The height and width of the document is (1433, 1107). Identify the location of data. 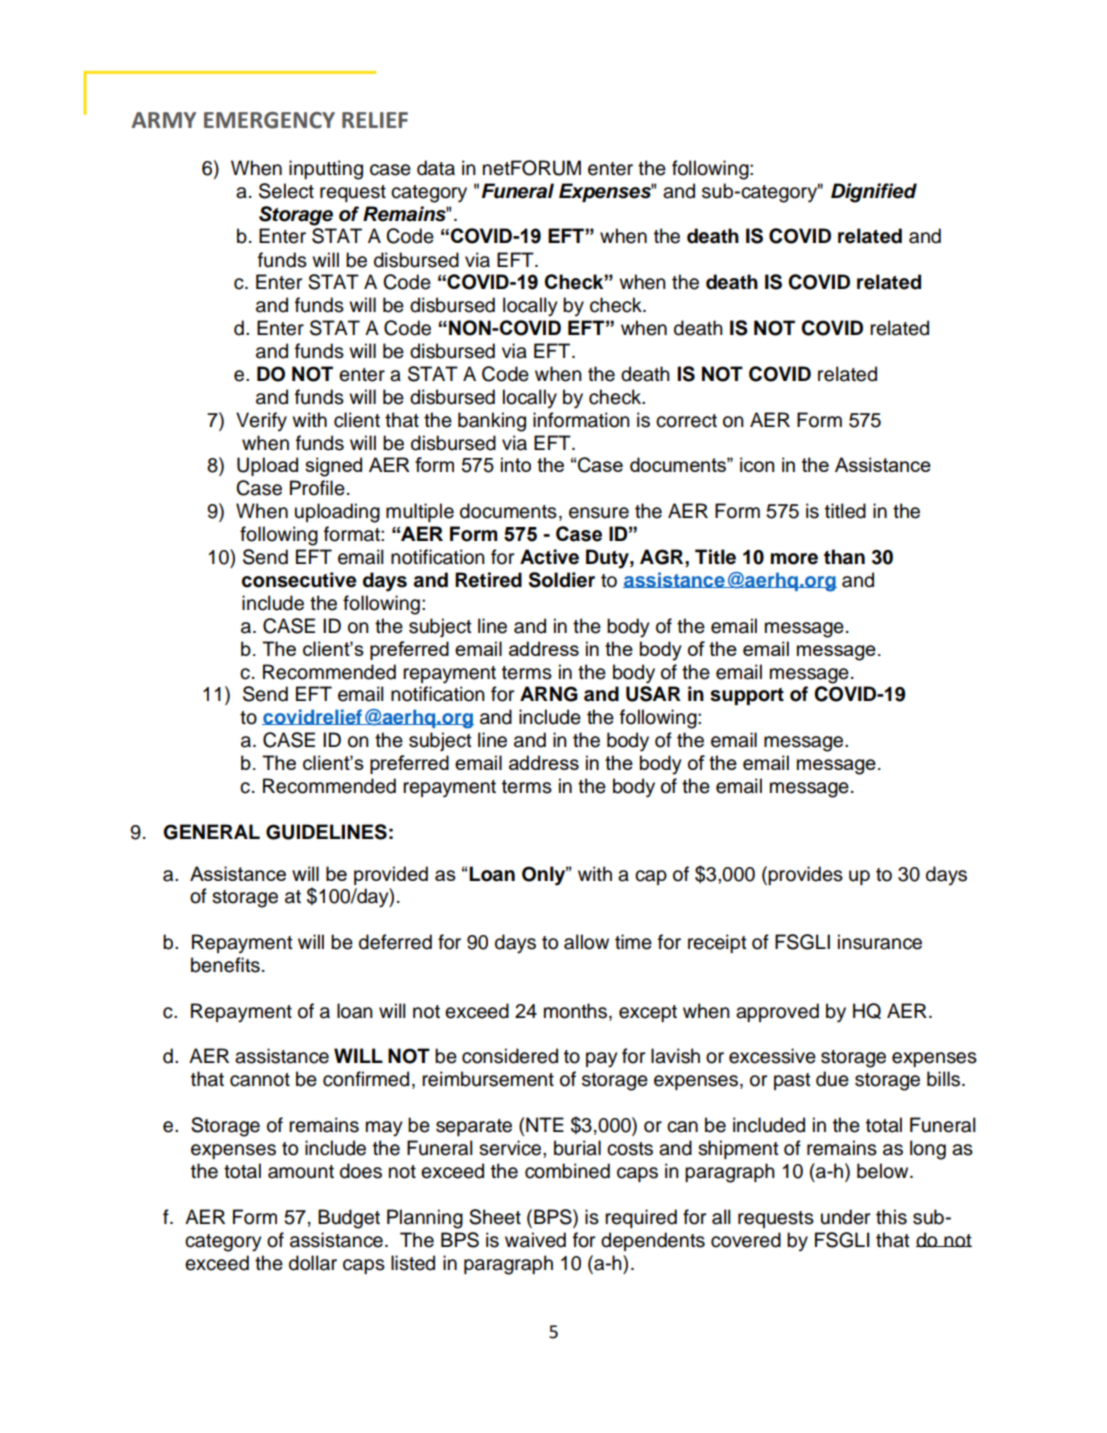
(436, 168).
